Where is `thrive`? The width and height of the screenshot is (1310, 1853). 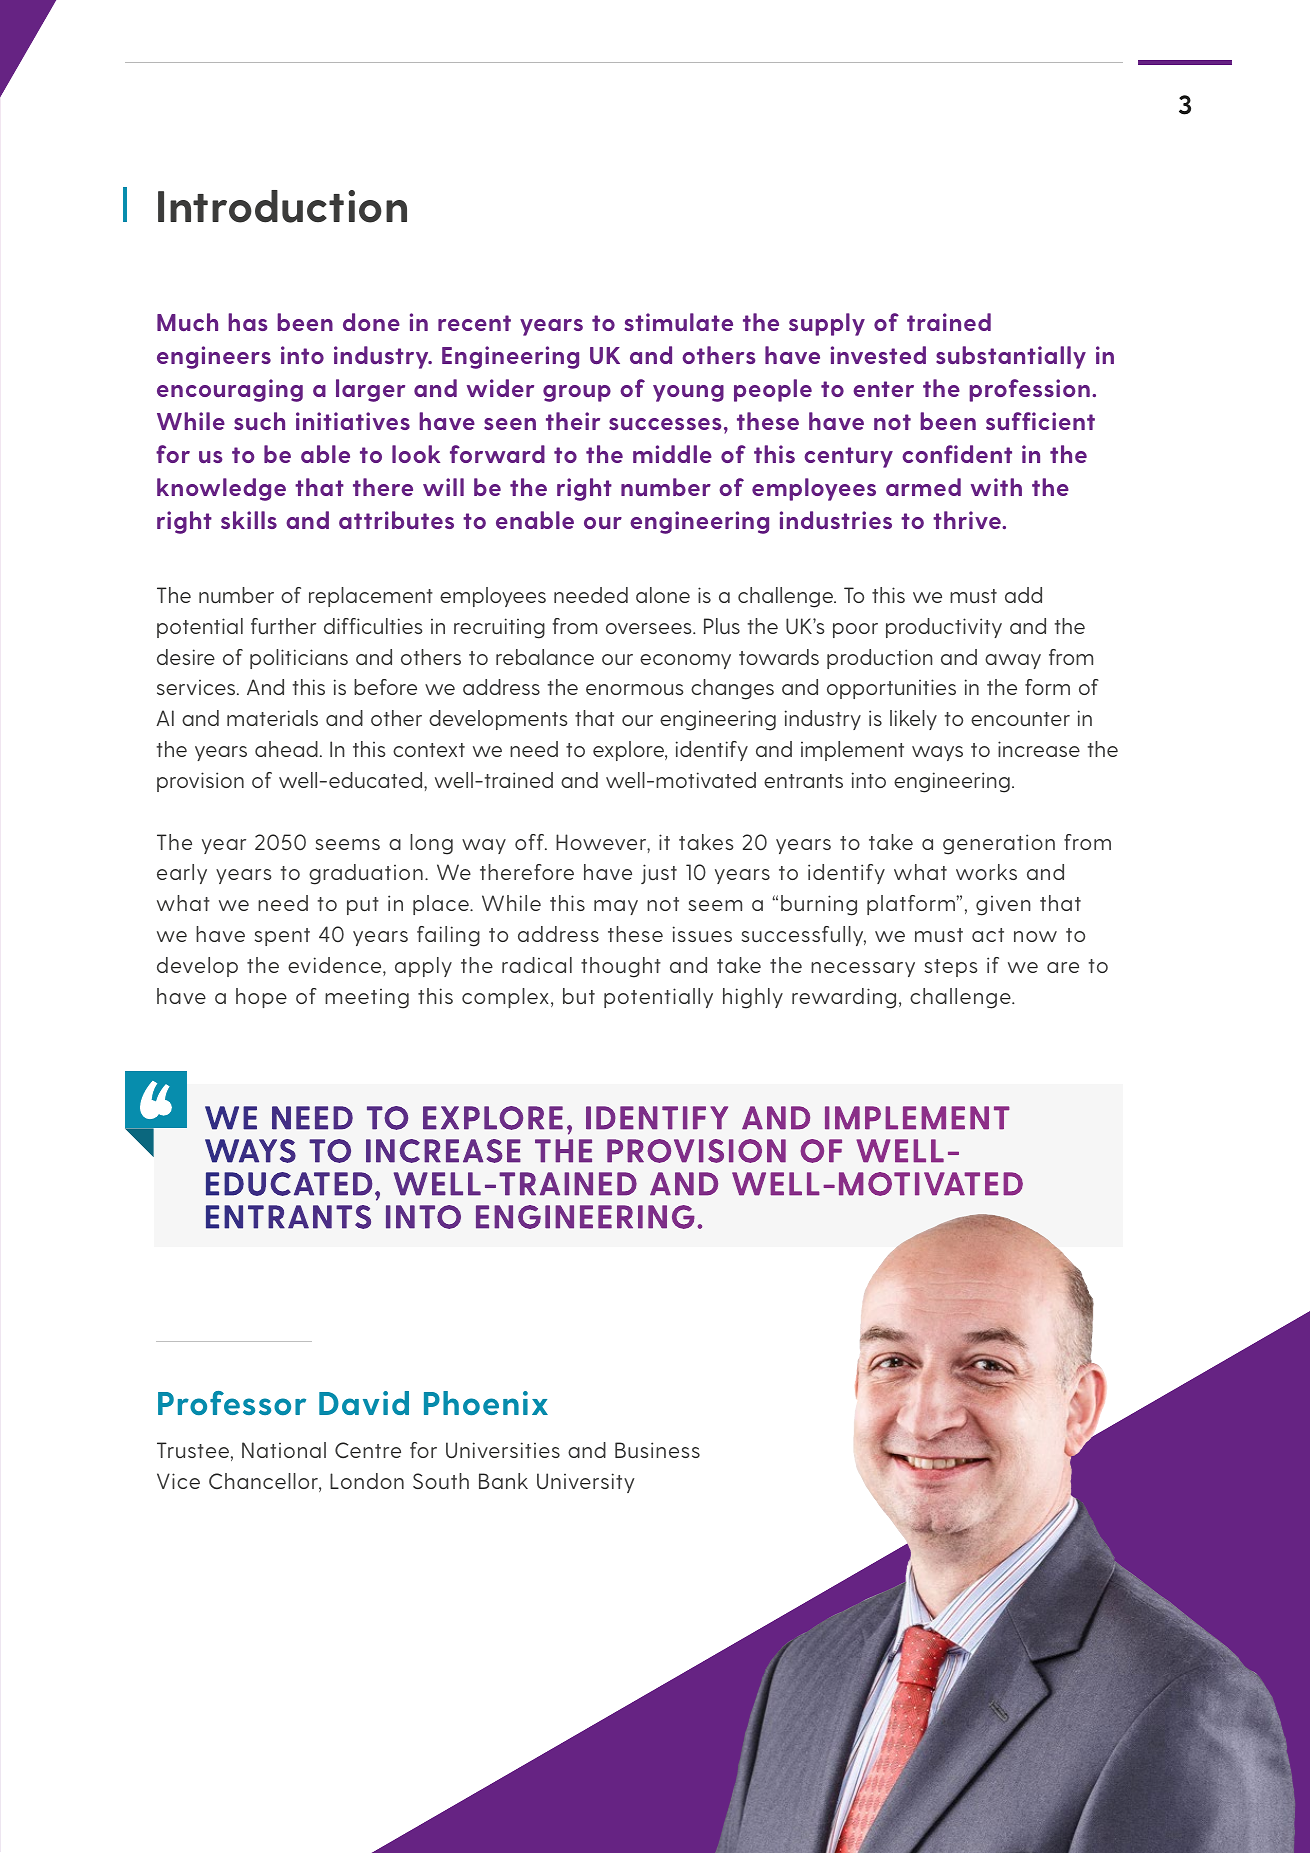
thrive is located at coordinates (968, 520).
